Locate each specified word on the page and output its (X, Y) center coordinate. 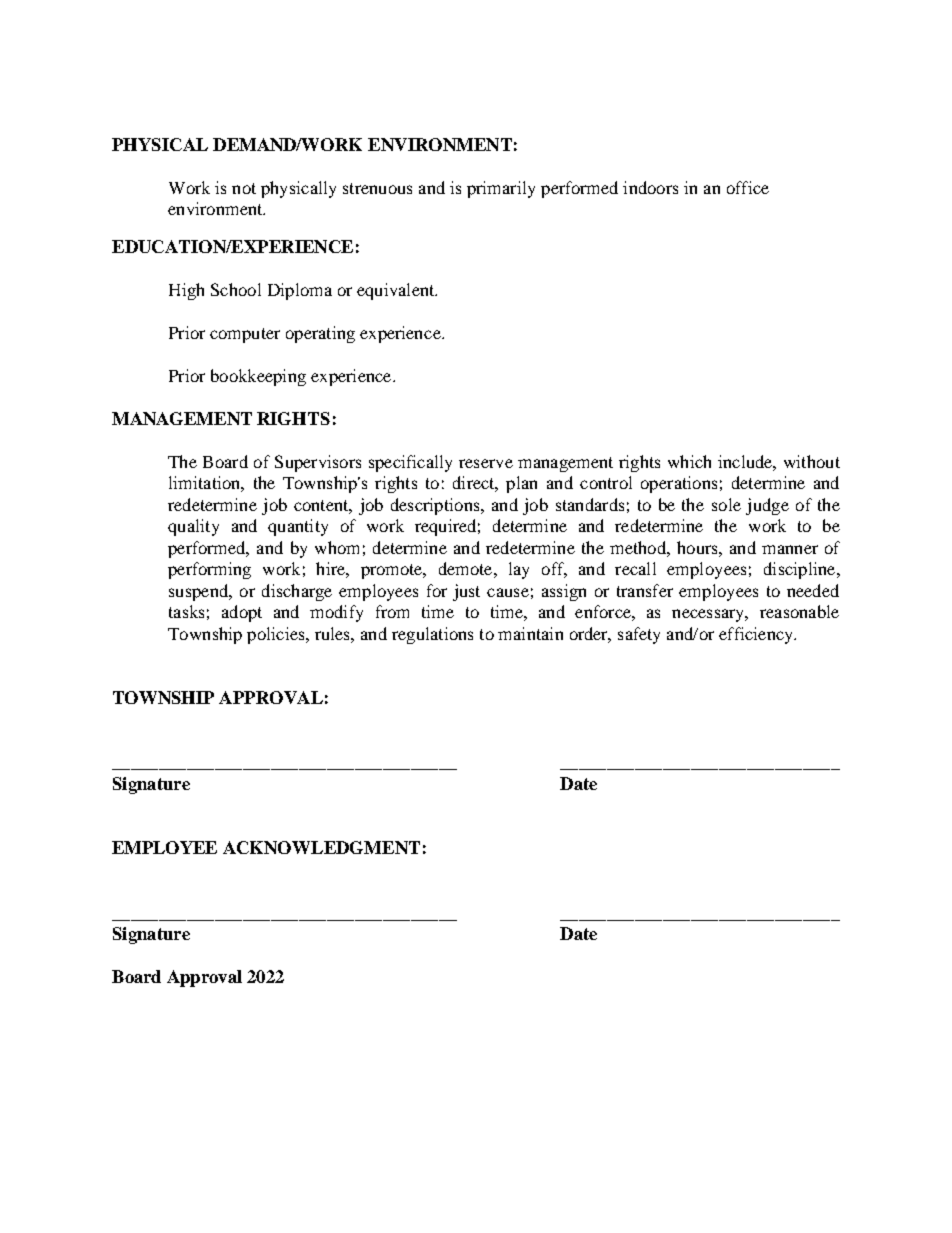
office (748, 187)
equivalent (397, 291)
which (689, 461)
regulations (432, 635)
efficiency (757, 635)
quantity (298, 527)
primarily (501, 189)
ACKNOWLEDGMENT (321, 847)
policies (277, 635)
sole (726, 504)
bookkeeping (258, 377)
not (244, 188)
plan (521, 484)
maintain (530, 633)
